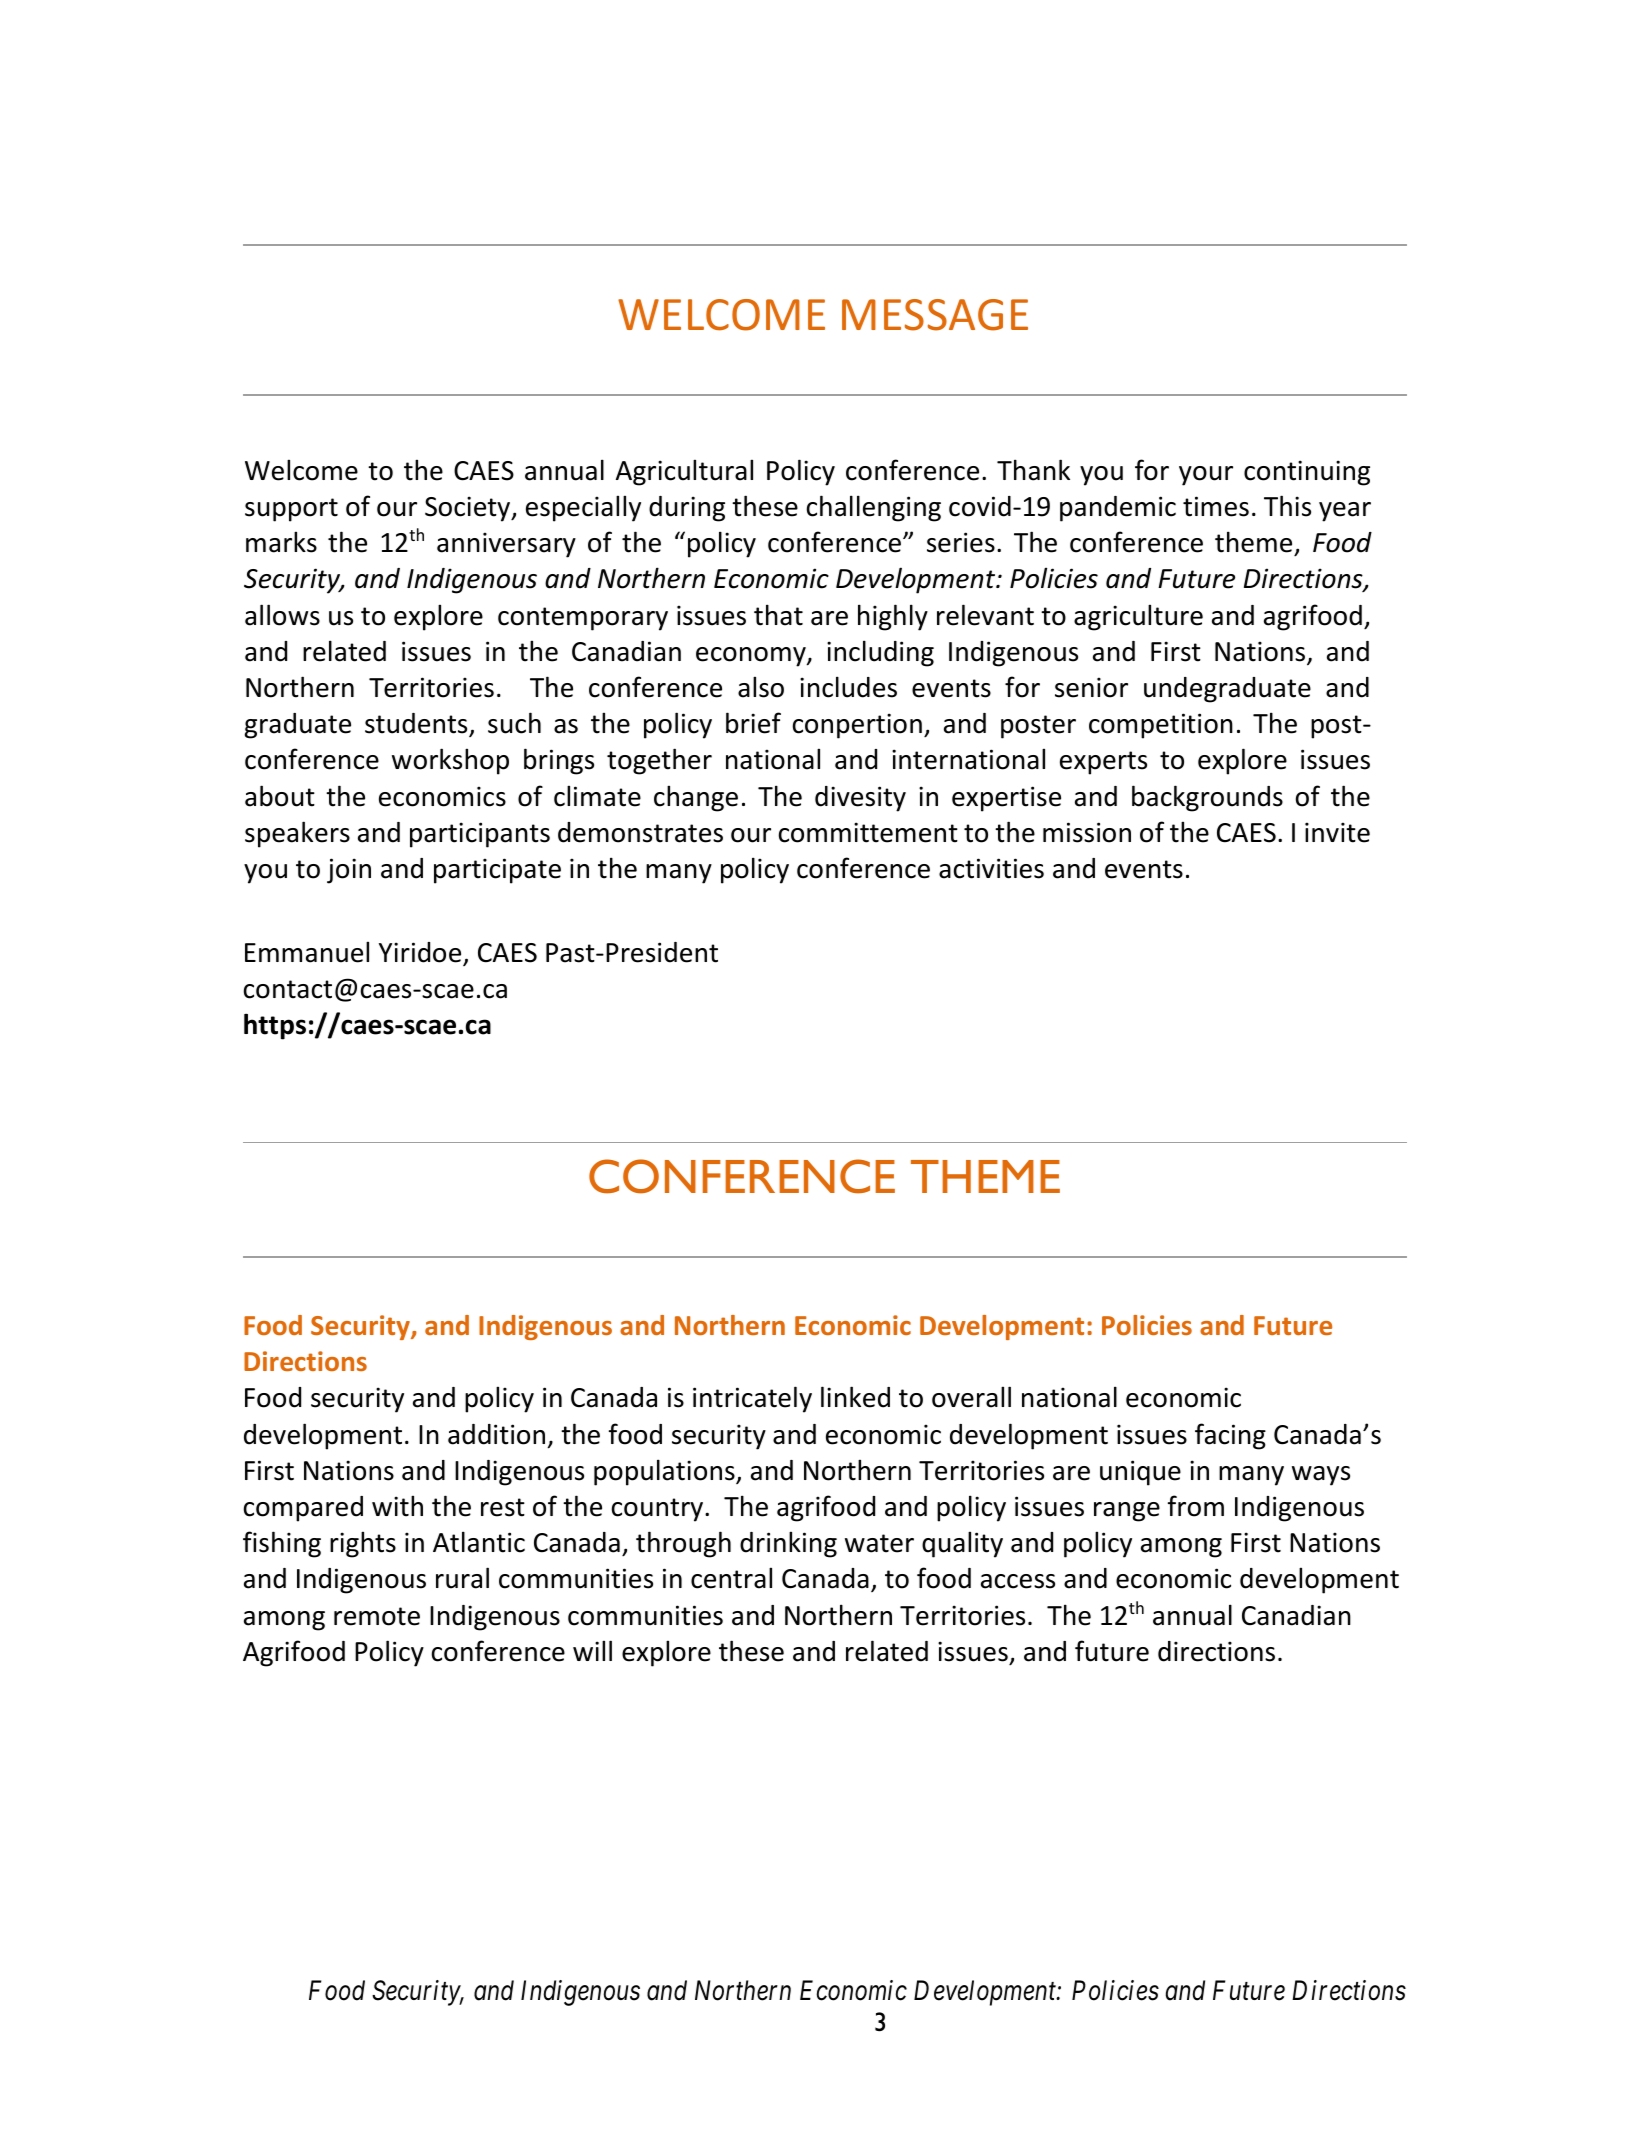  Describe the element at coordinates (469, 509) in the screenshot. I see `Society` at that location.
